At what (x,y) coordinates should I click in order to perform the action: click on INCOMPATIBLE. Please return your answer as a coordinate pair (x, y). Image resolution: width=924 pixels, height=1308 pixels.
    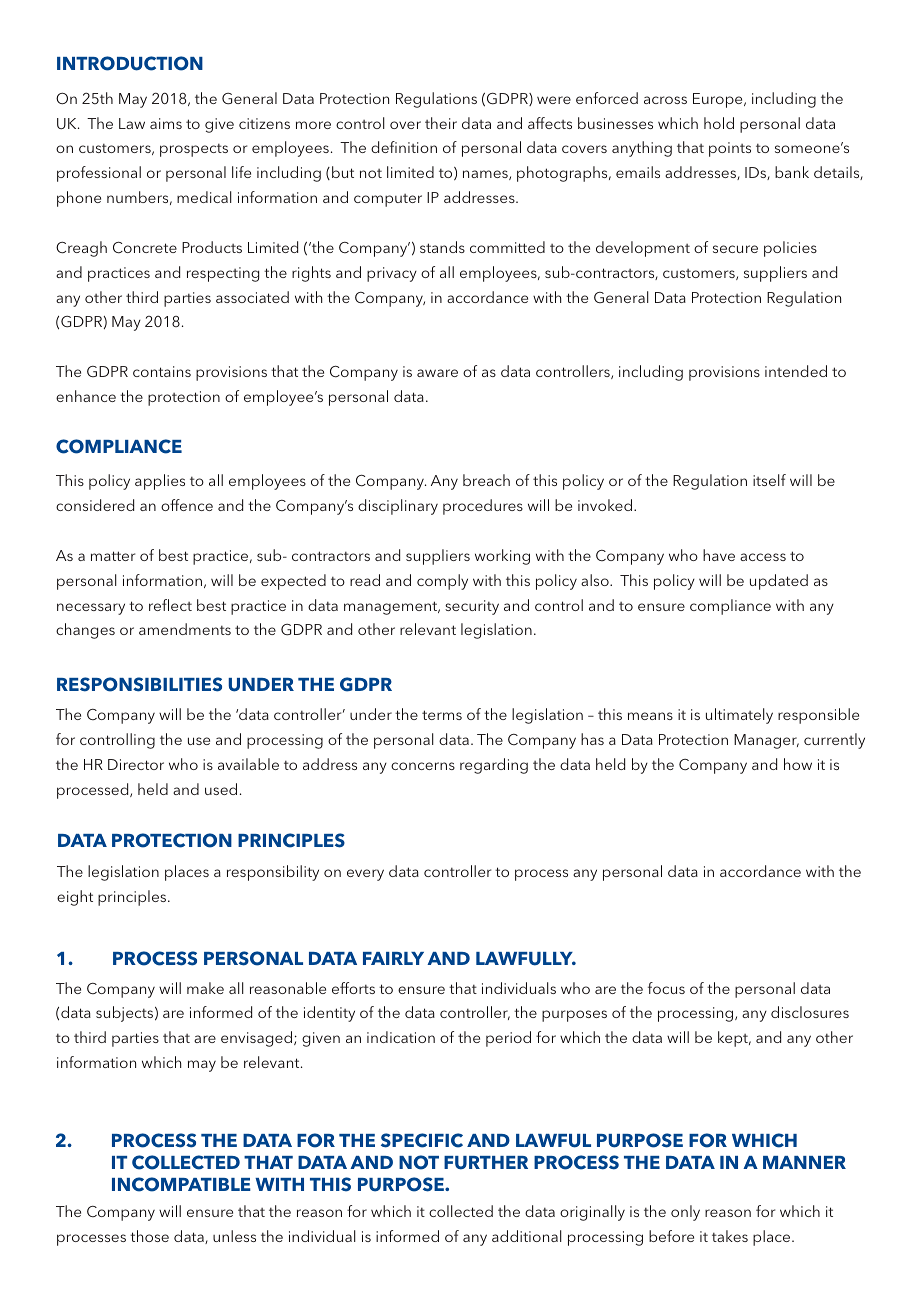
    Looking at the image, I should click on (181, 1184).
